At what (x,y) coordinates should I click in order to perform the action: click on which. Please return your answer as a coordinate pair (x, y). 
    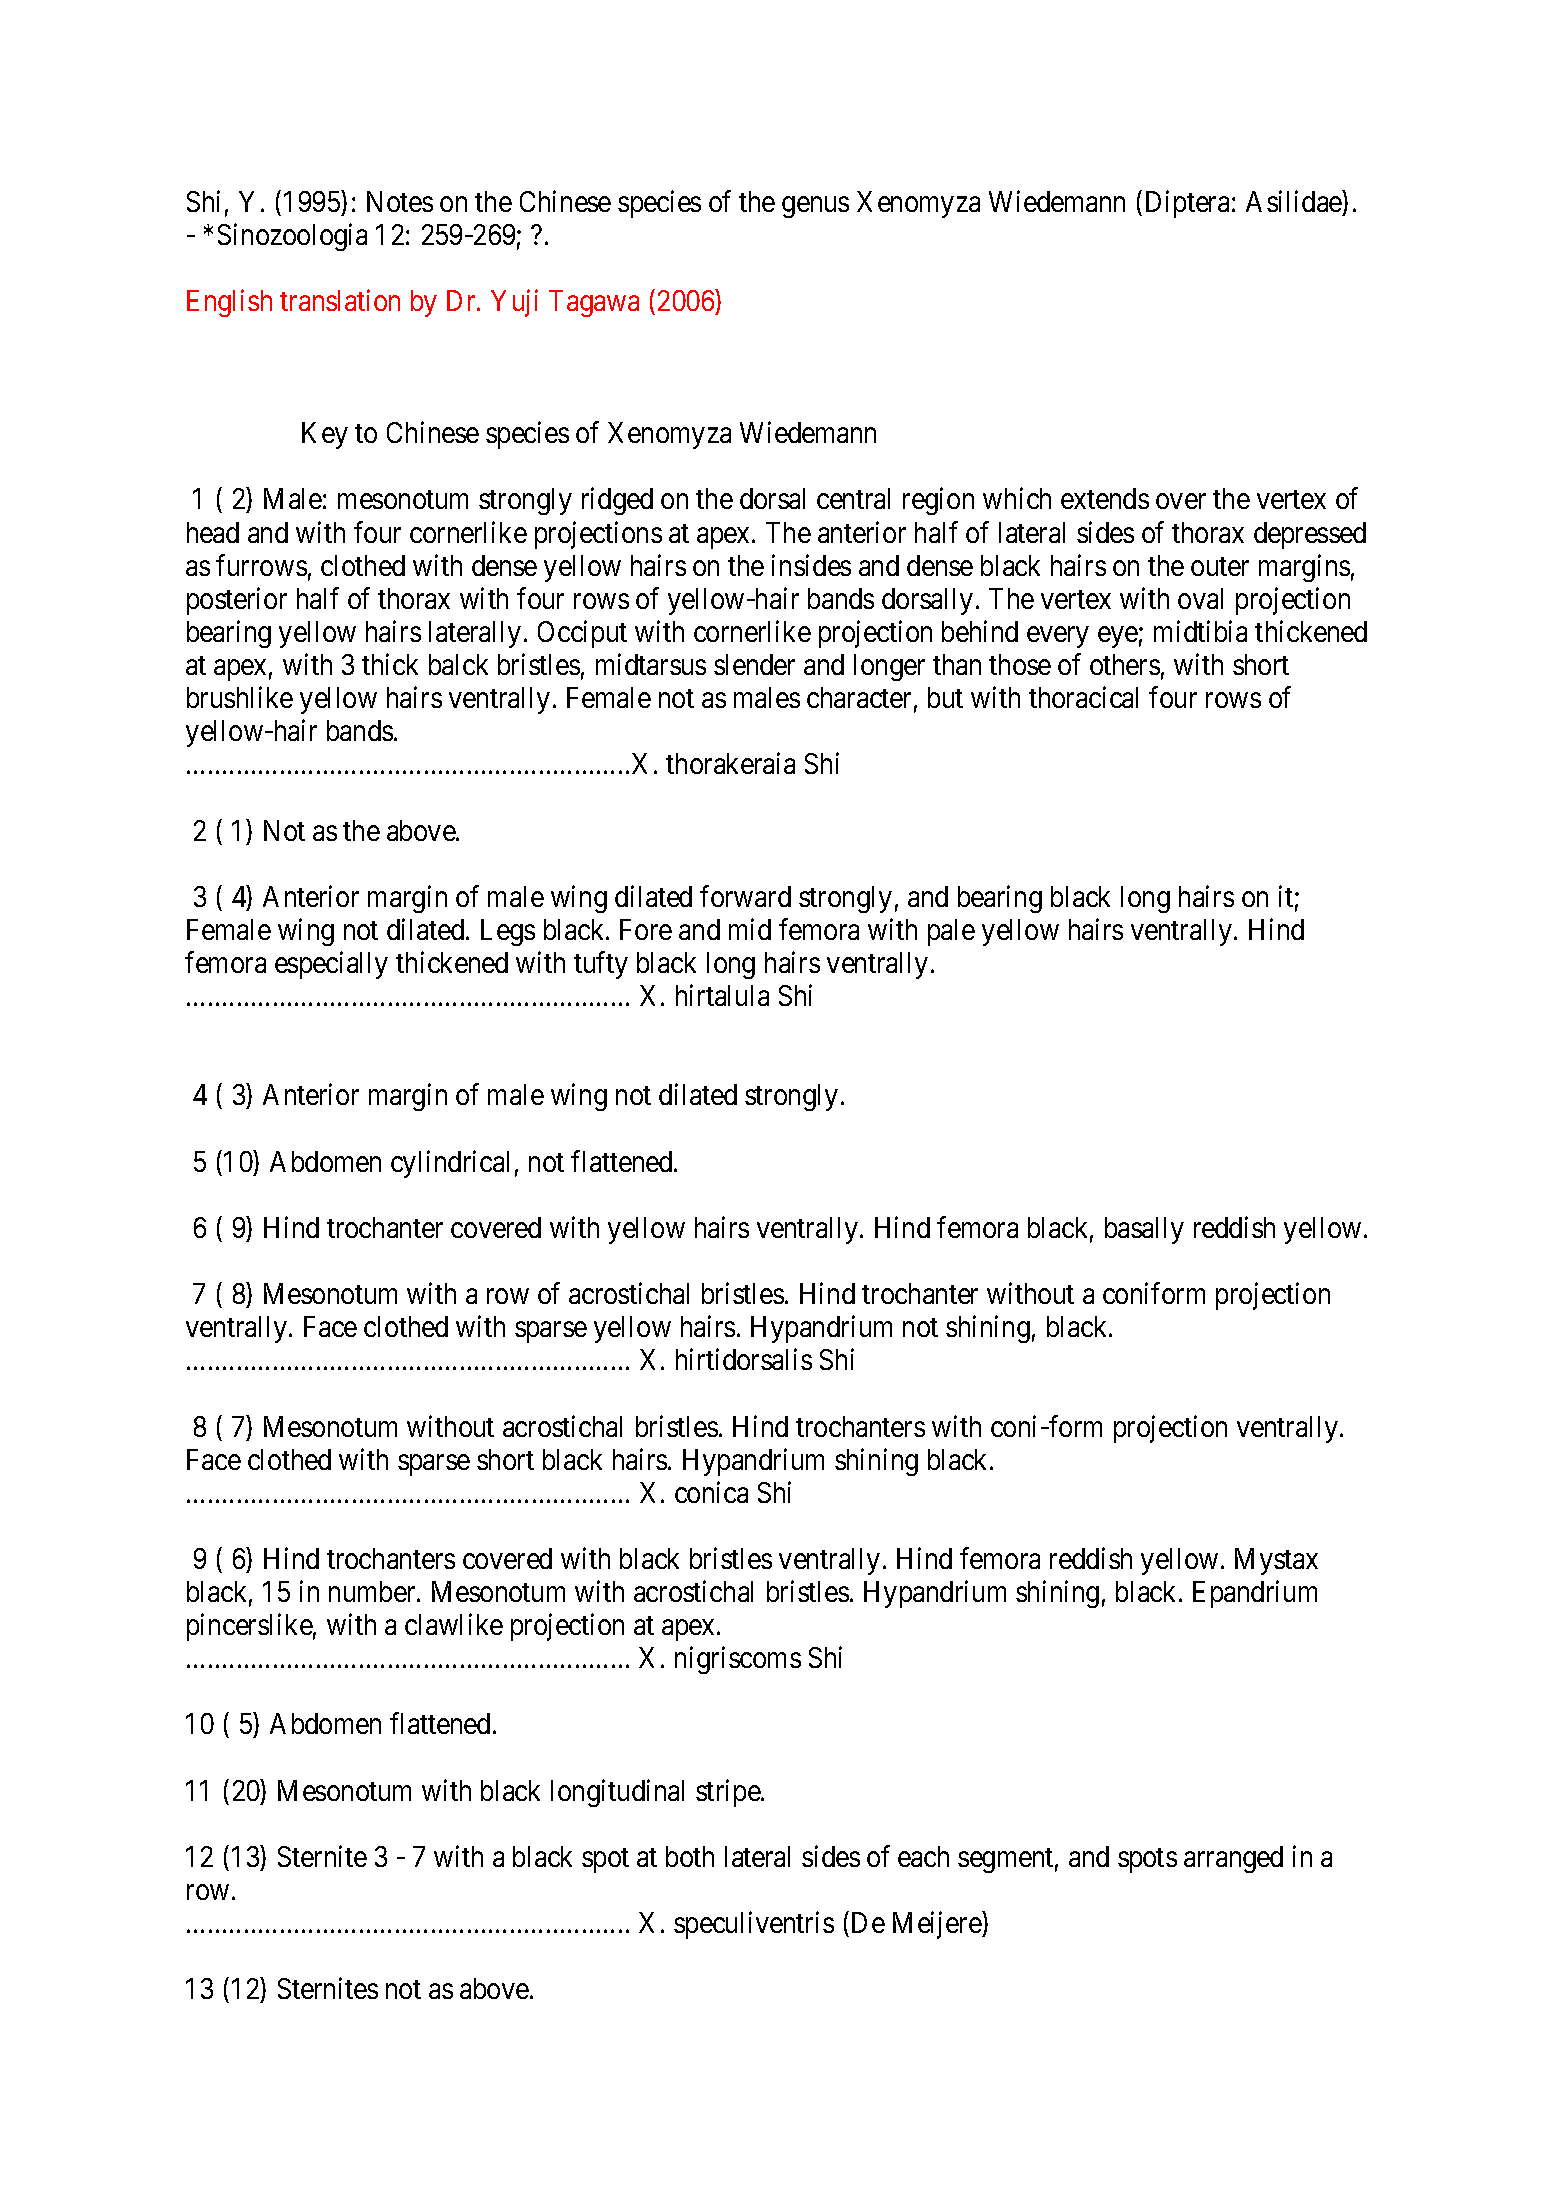
    Looking at the image, I should click on (1017, 498).
